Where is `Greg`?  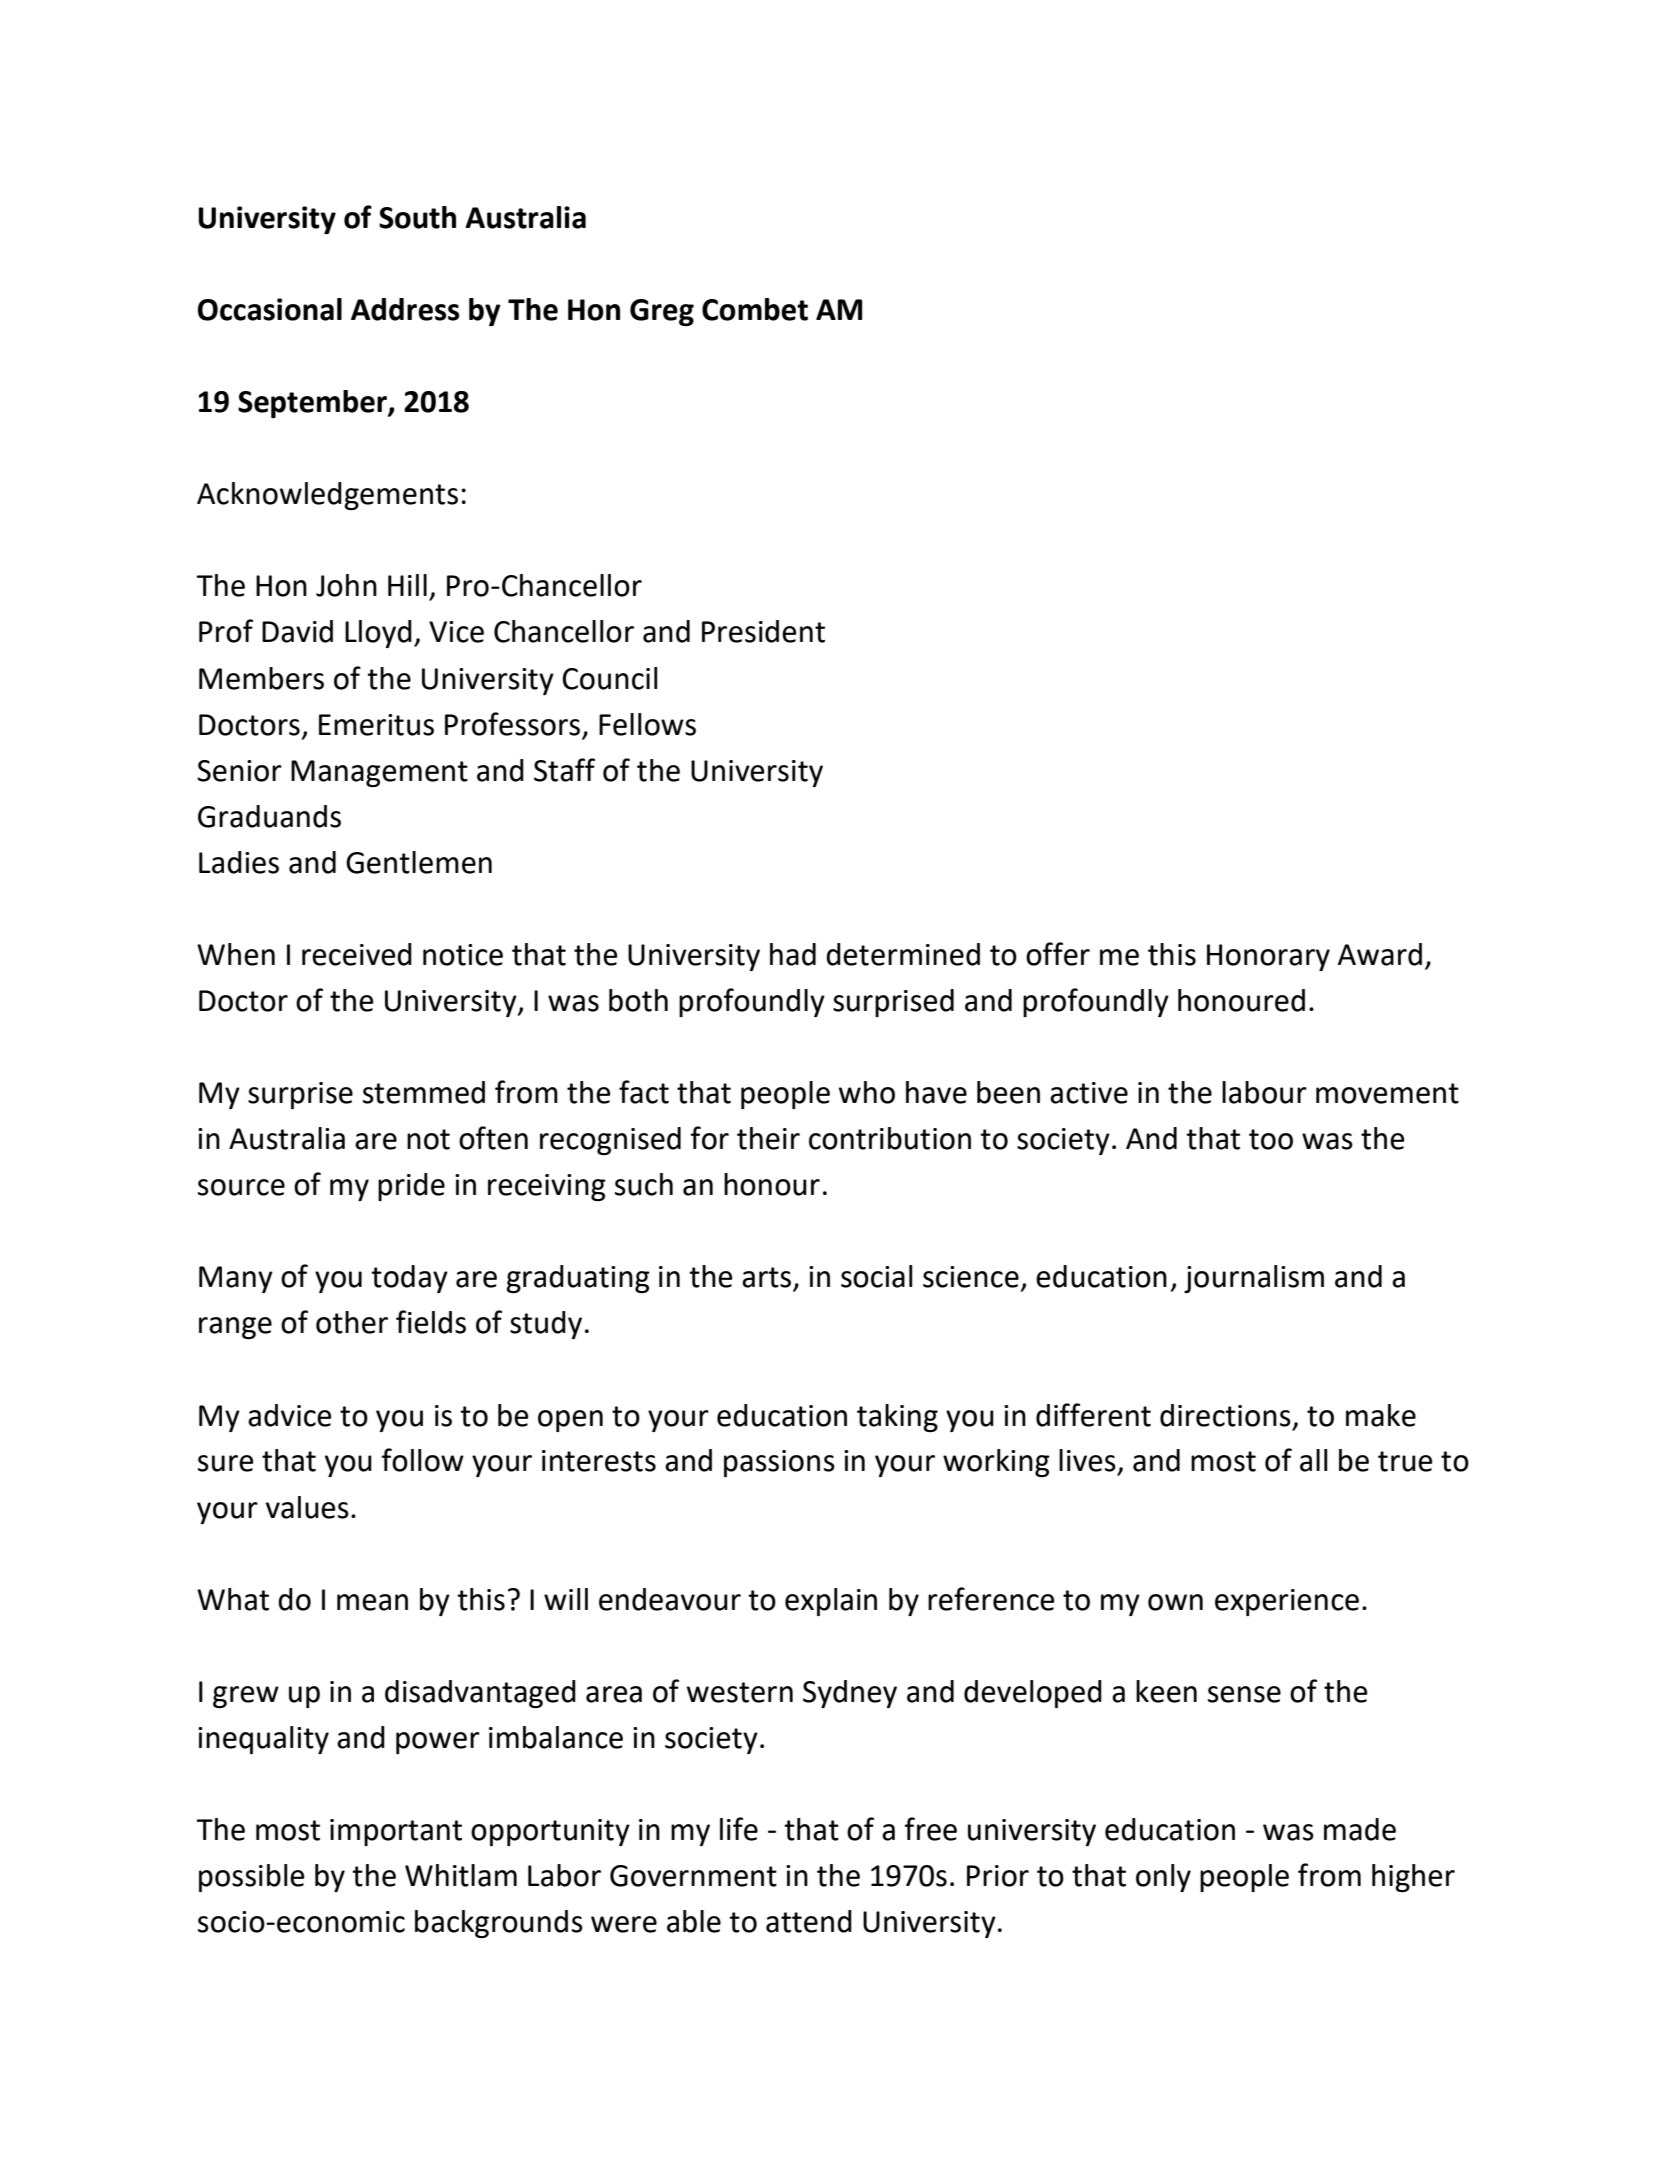
Greg is located at coordinates (662, 312).
